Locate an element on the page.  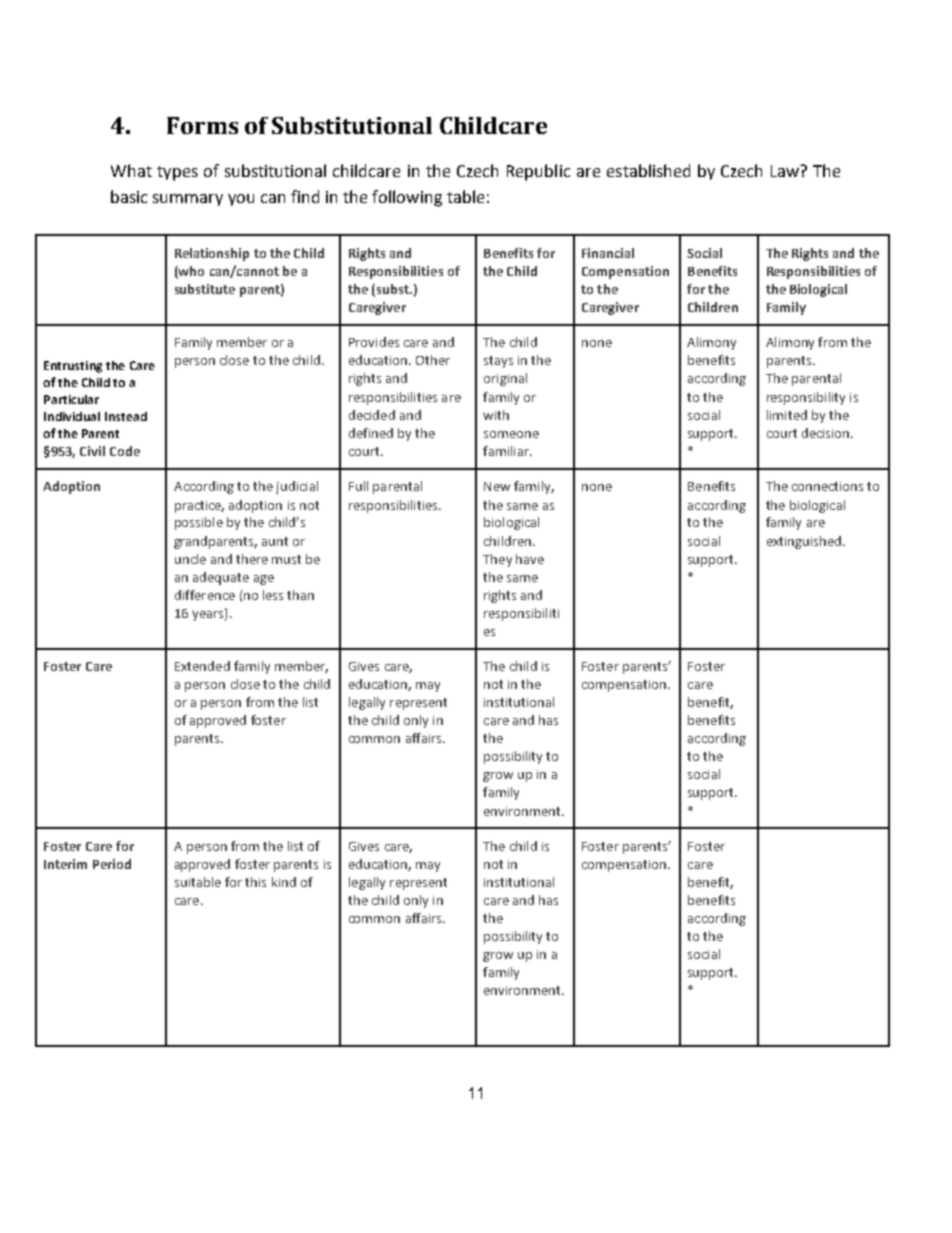
extinguished is located at coordinates (804, 542).
